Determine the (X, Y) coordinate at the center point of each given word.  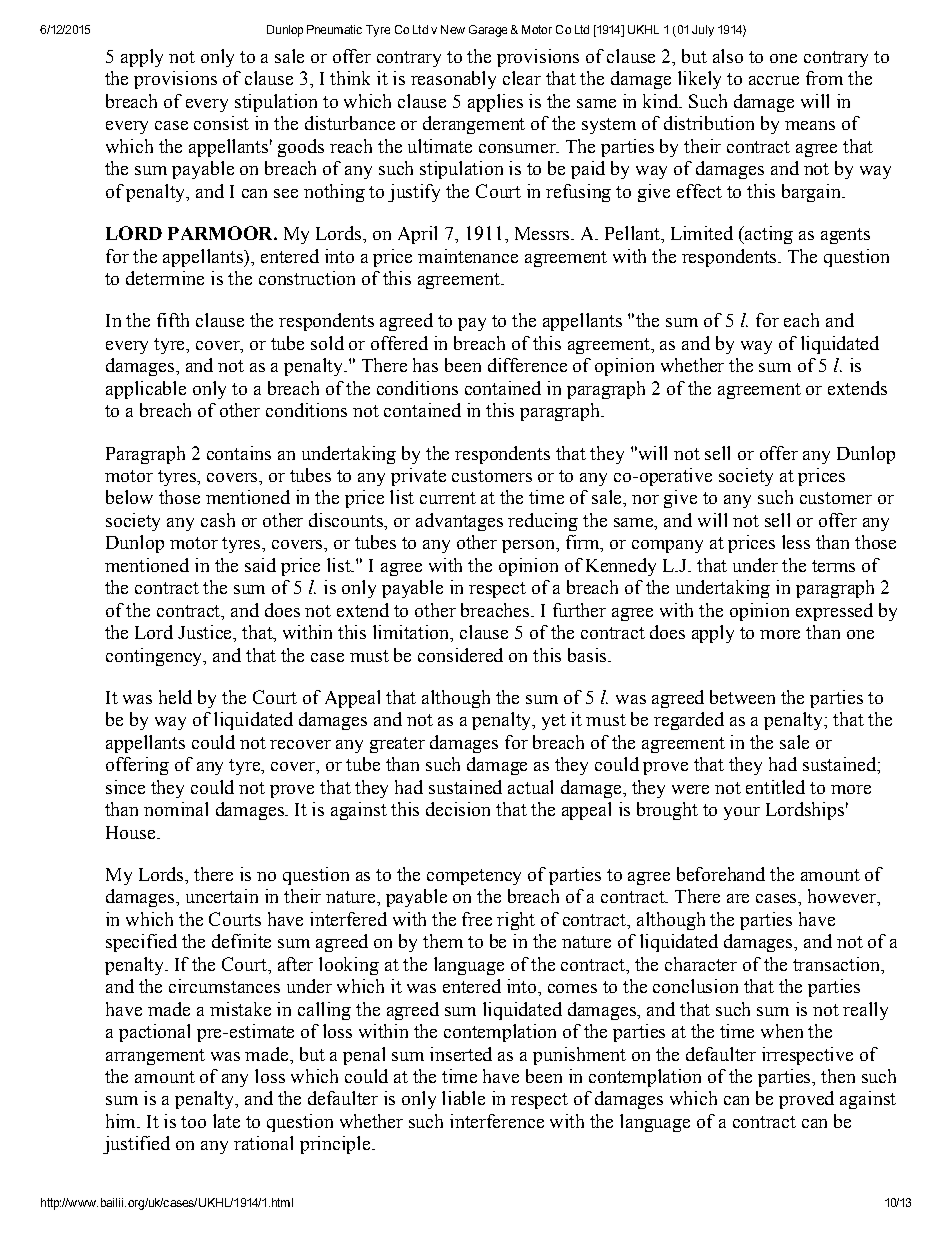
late (226, 1121)
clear (522, 78)
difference (527, 365)
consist (221, 123)
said (260, 565)
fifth (173, 320)
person (529, 546)
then (838, 1076)
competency (474, 877)
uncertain (222, 896)
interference (497, 1121)
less (796, 542)
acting (768, 235)
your (742, 813)
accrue (774, 80)
